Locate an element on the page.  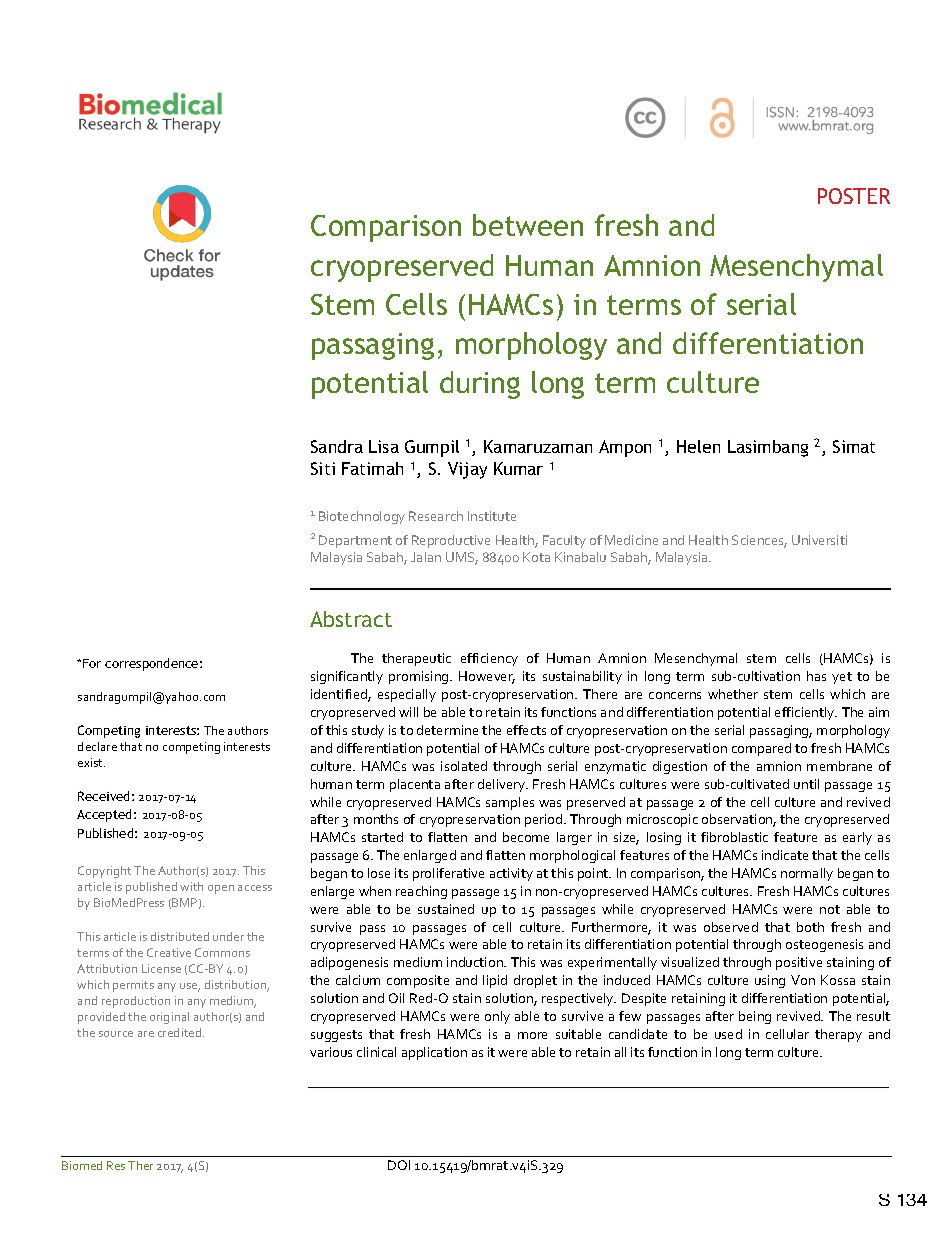
However is located at coordinates (487, 677).
